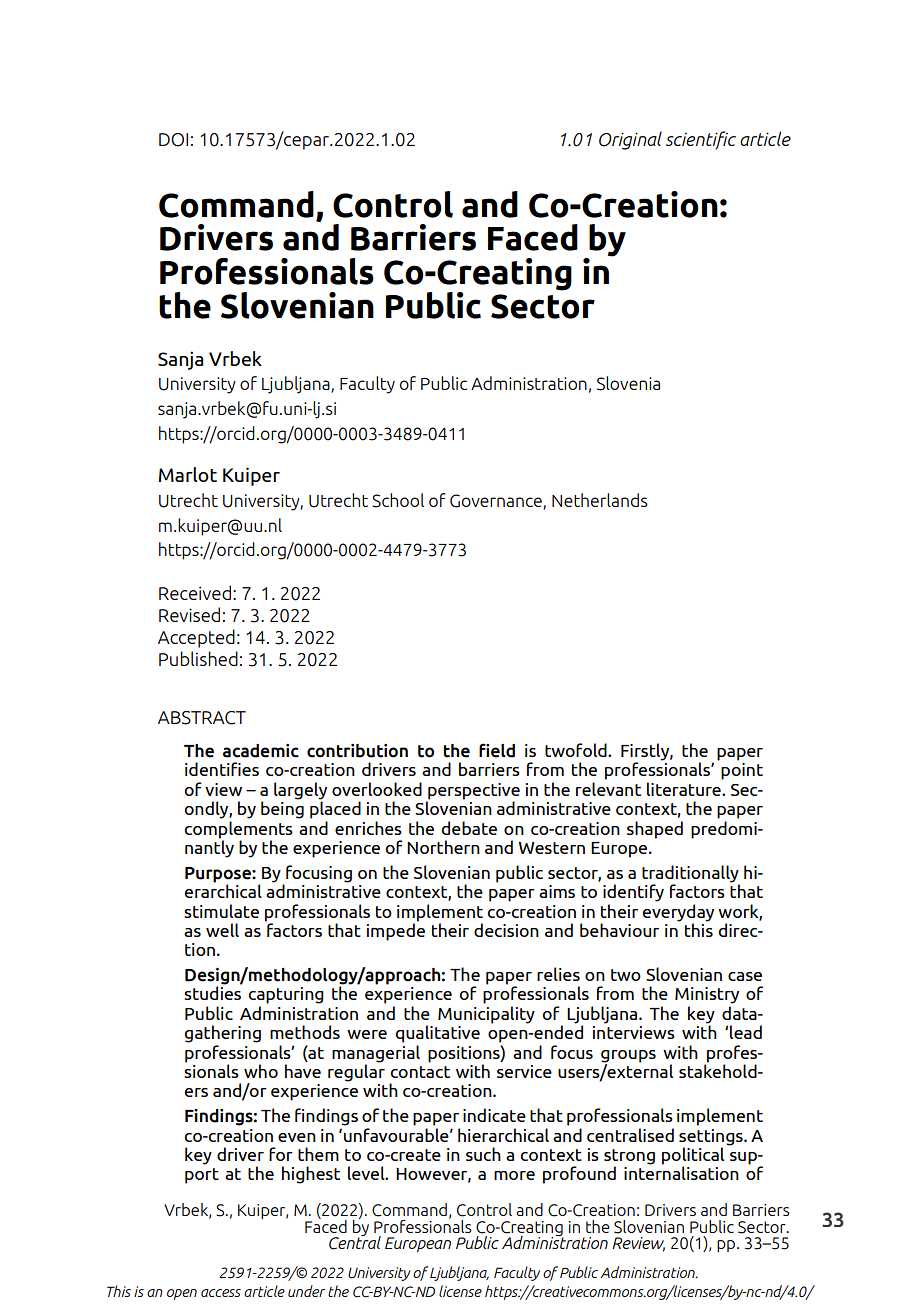 This screenshot has height=1316, width=921. I want to click on everyday, so click(678, 911).
